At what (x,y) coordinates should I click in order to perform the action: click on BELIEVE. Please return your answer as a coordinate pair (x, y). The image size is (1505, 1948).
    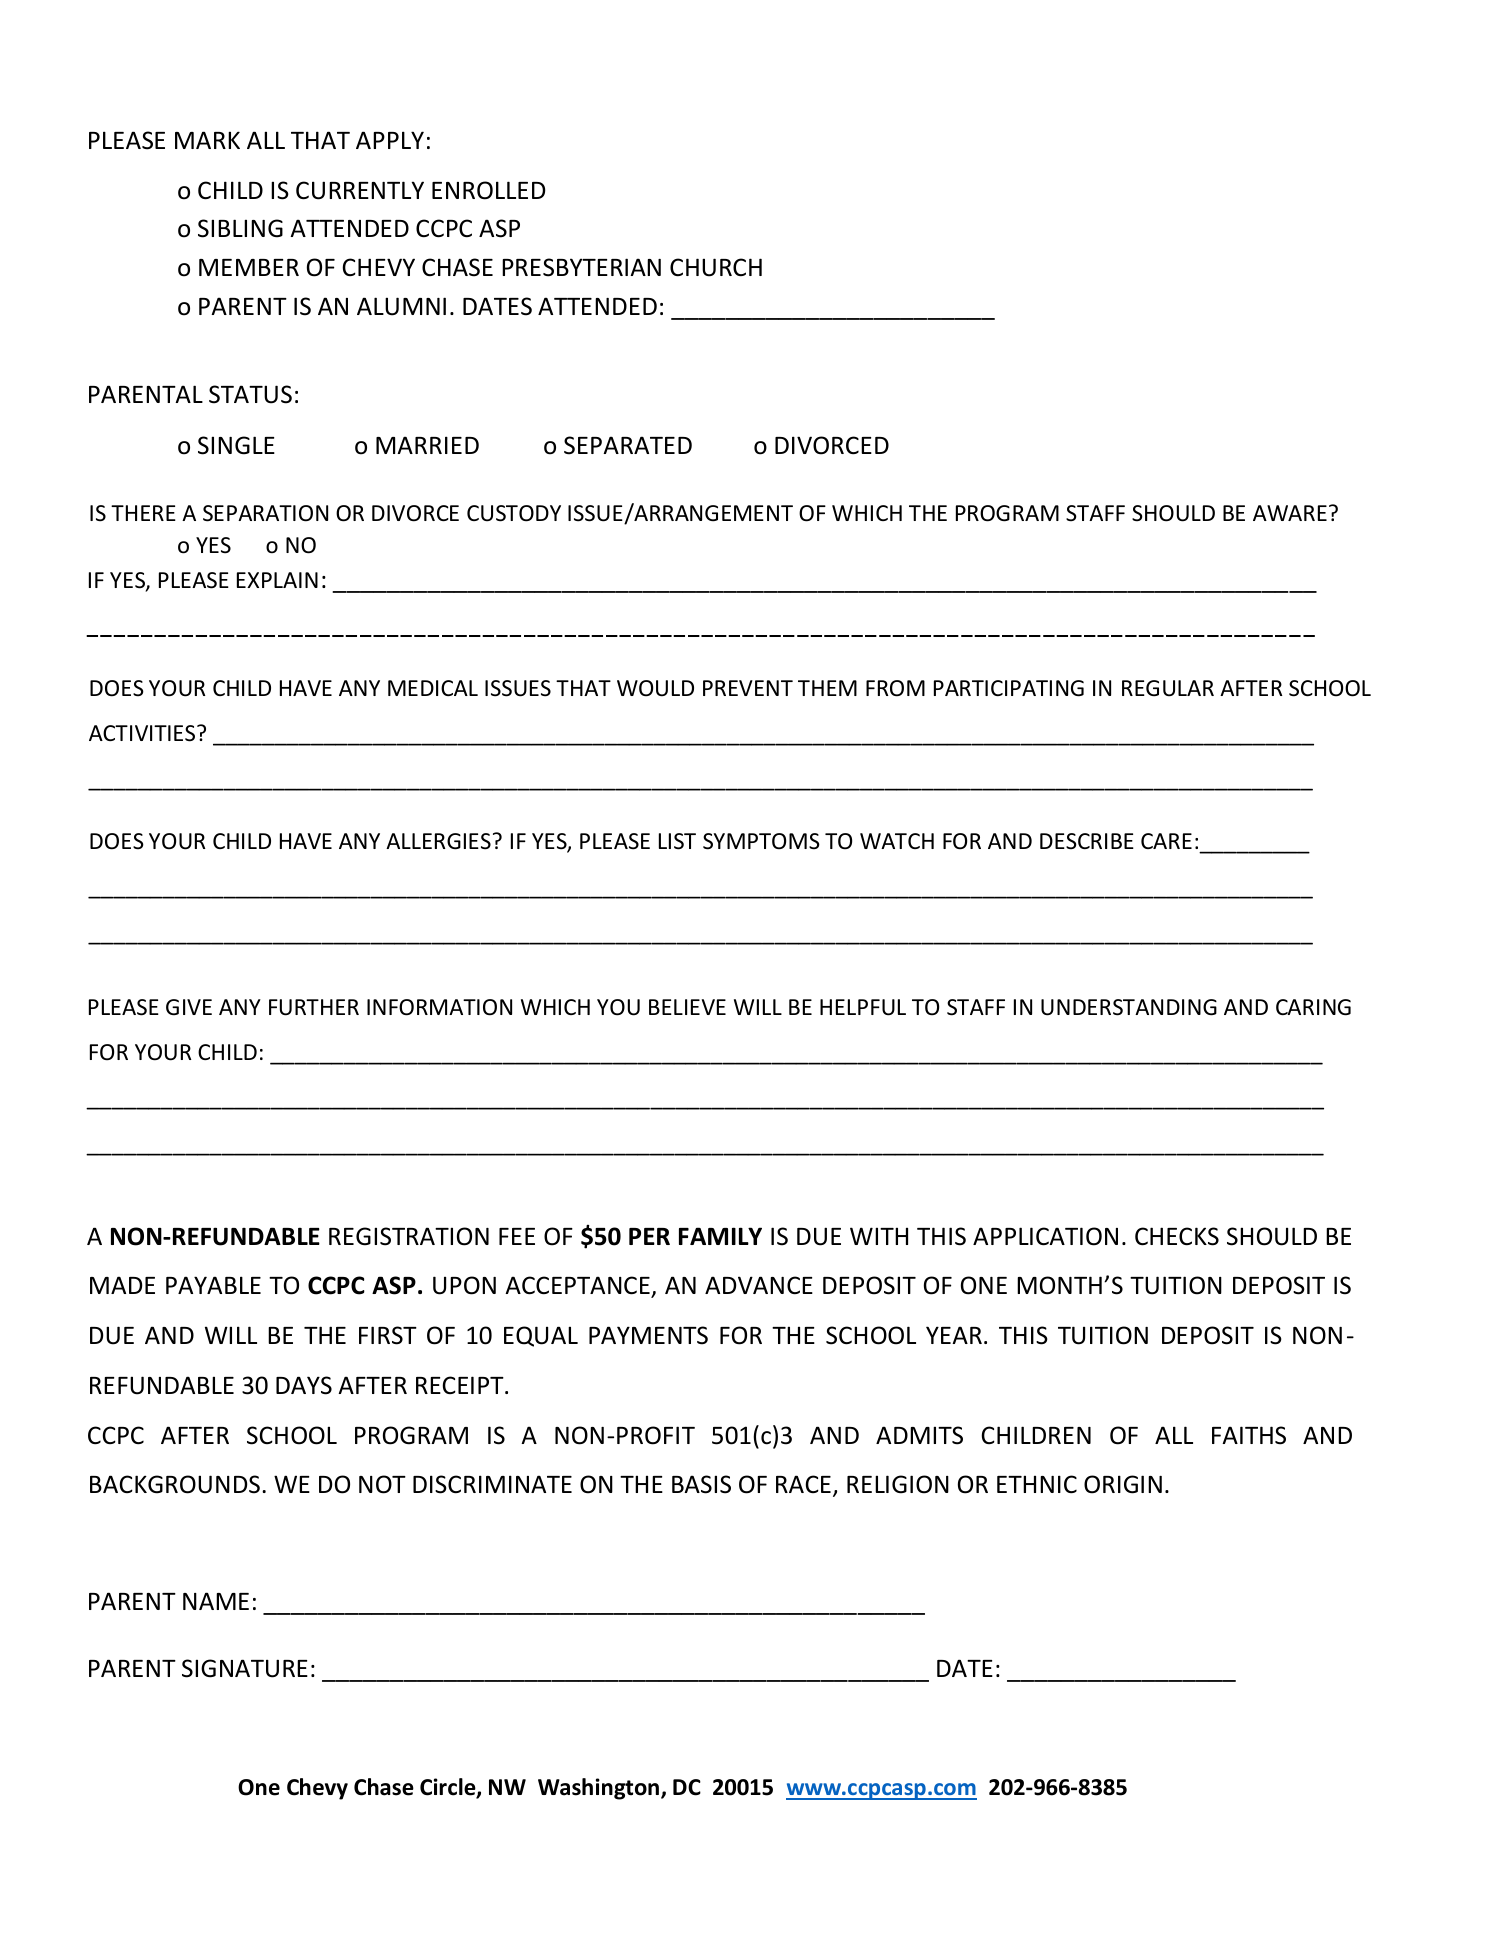
    Looking at the image, I should click on (687, 1007).
